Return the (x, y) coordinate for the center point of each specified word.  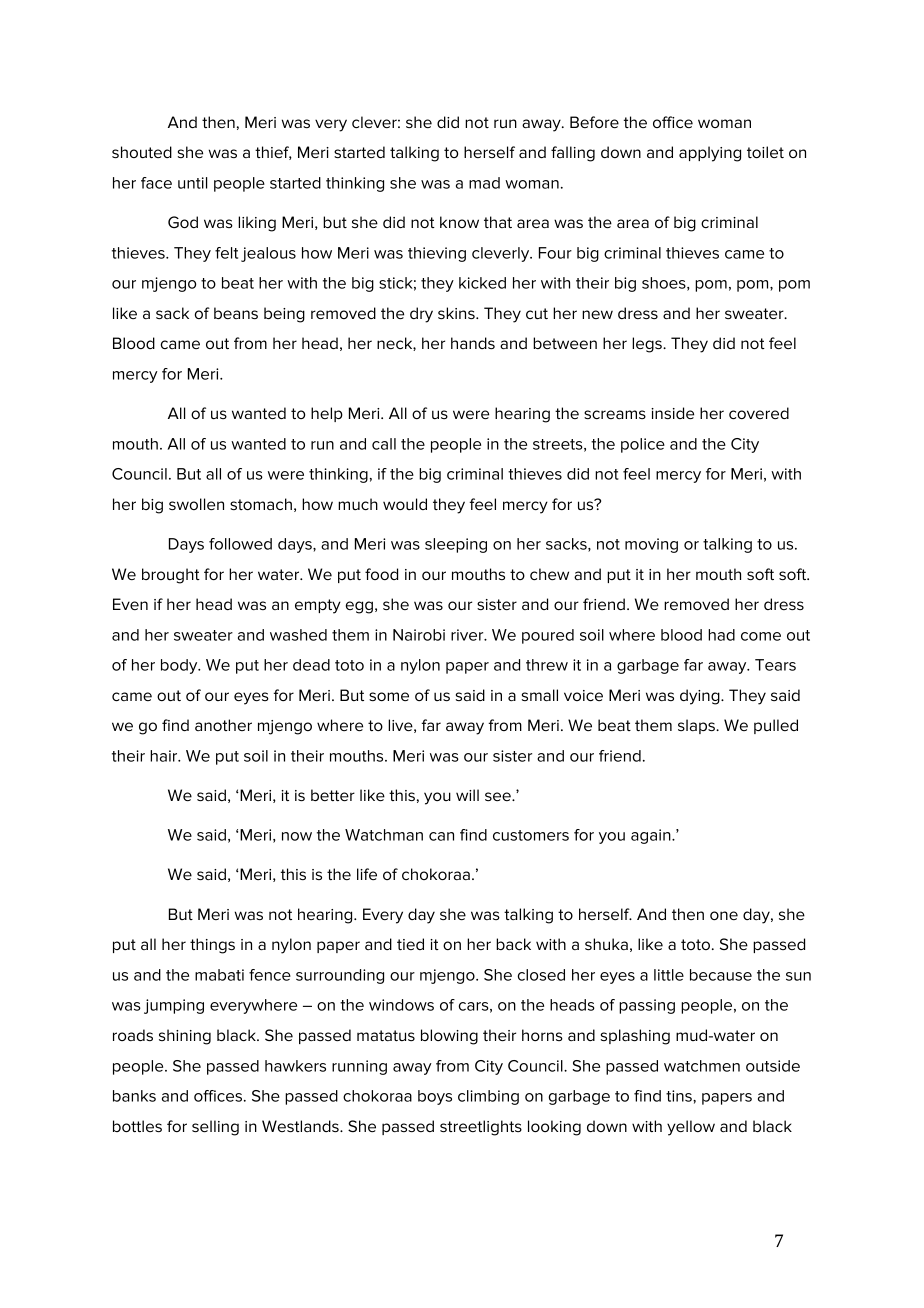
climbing (488, 1097)
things (212, 946)
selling (215, 1128)
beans (236, 313)
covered (759, 413)
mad (484, 183)
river (468, 635)
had (721, 635)
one (724, 915)
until (192, 183)
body (180, 666)
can (441, 836)
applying (710, 154)
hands (473, 343)
